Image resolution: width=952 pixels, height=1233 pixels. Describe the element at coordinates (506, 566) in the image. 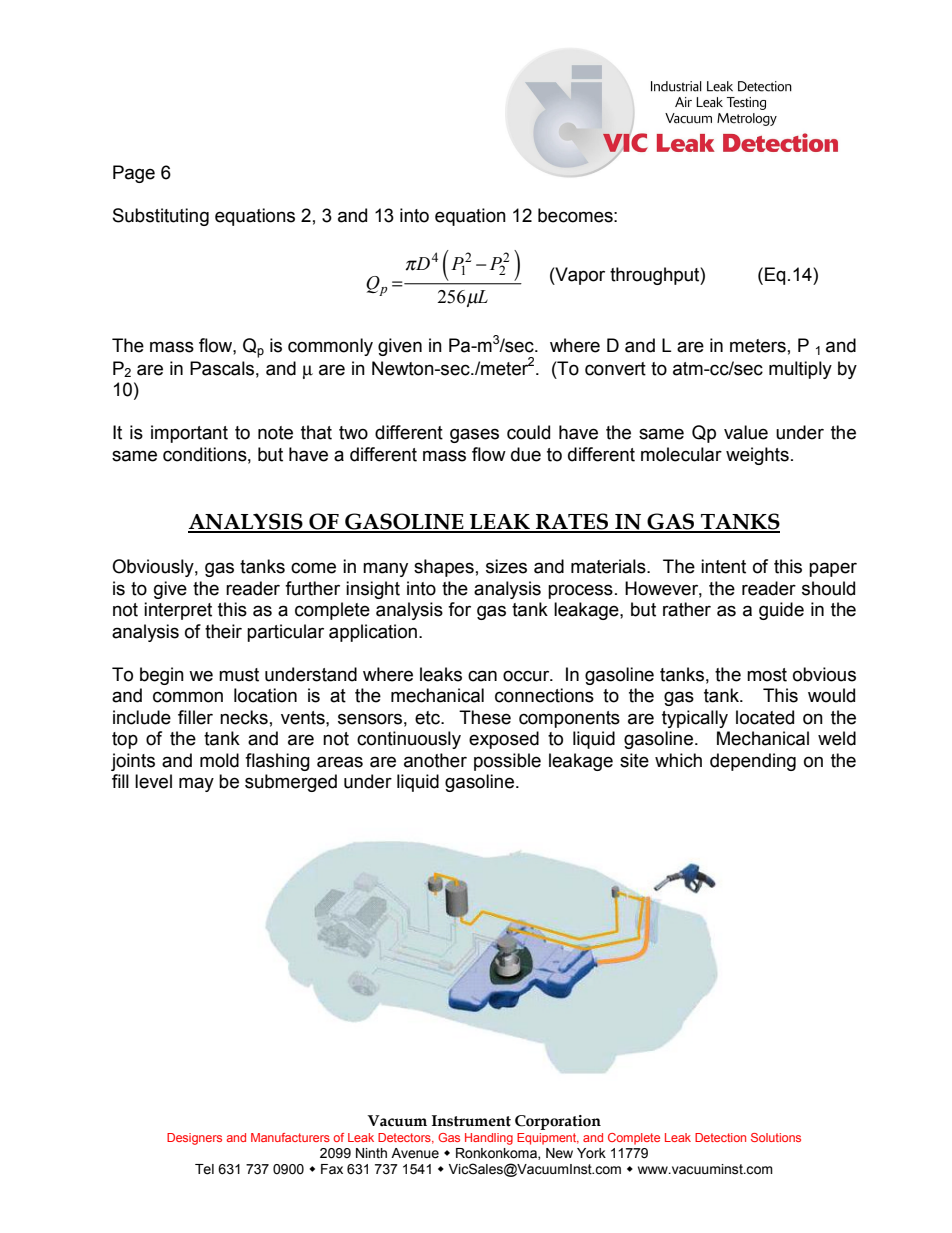

I see `sizes` at that location.
